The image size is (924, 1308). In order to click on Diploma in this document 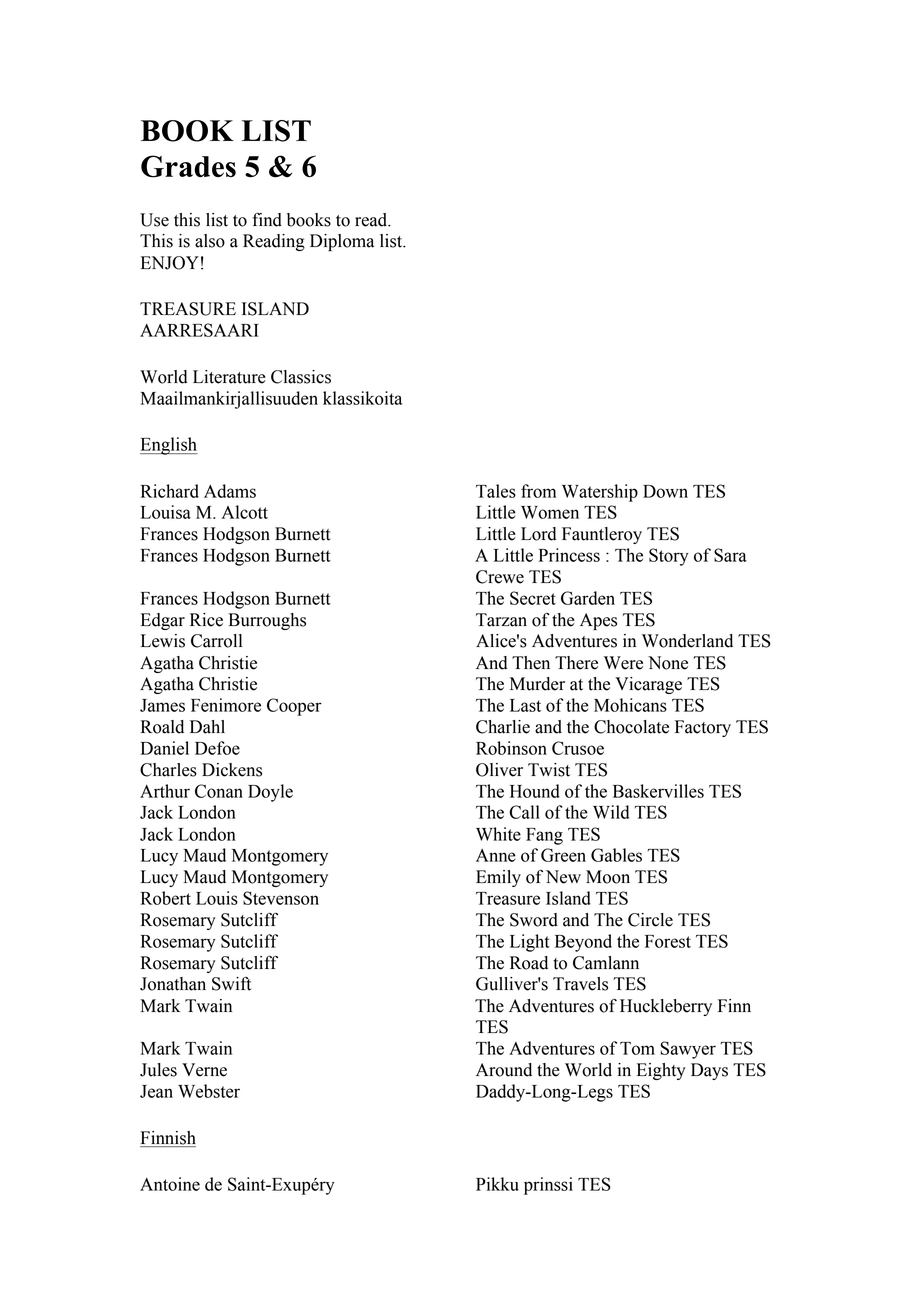, I will do `click(342, 242)`.
